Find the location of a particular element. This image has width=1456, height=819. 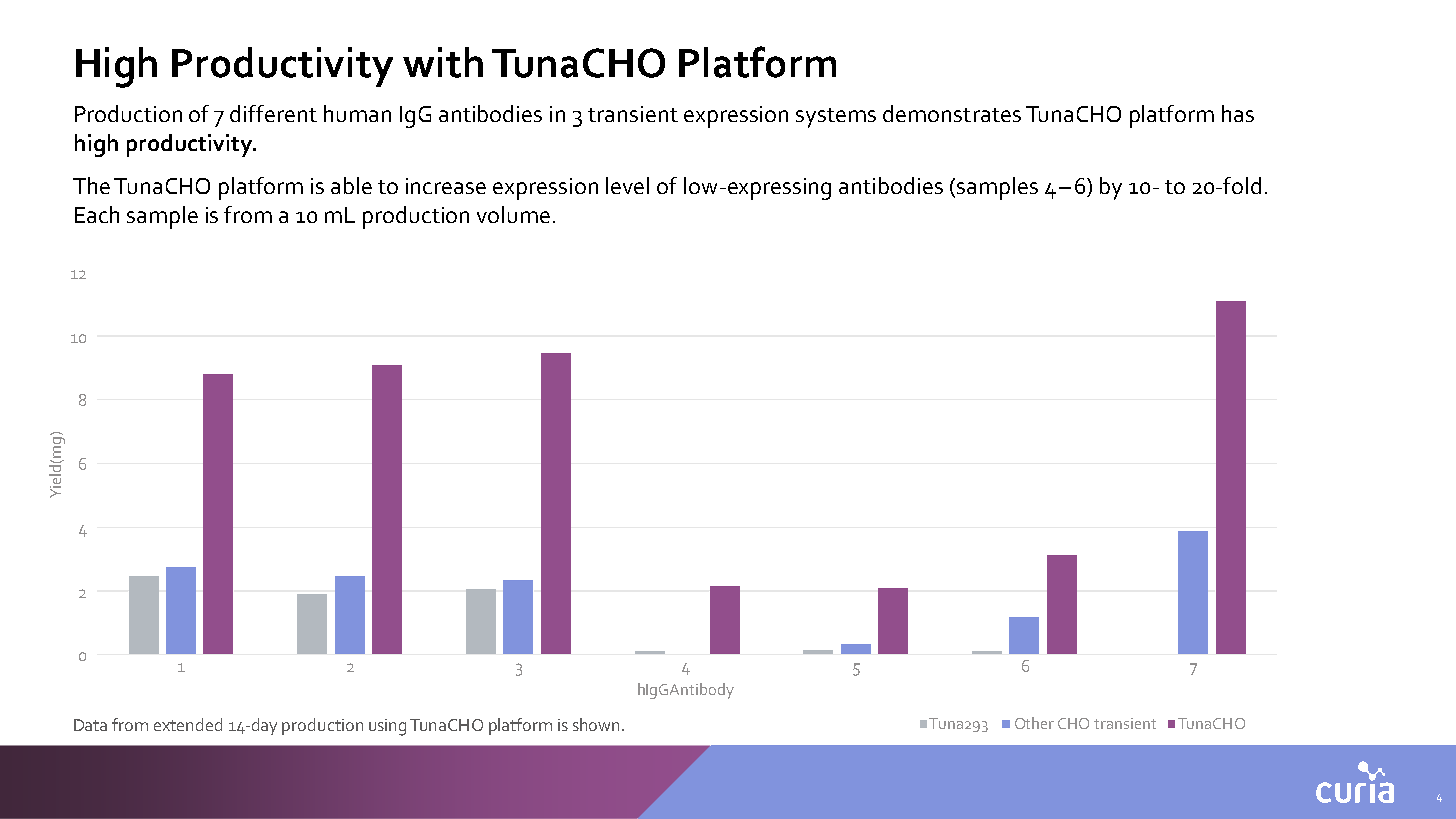

volume is located at coordinates (513, 214).
